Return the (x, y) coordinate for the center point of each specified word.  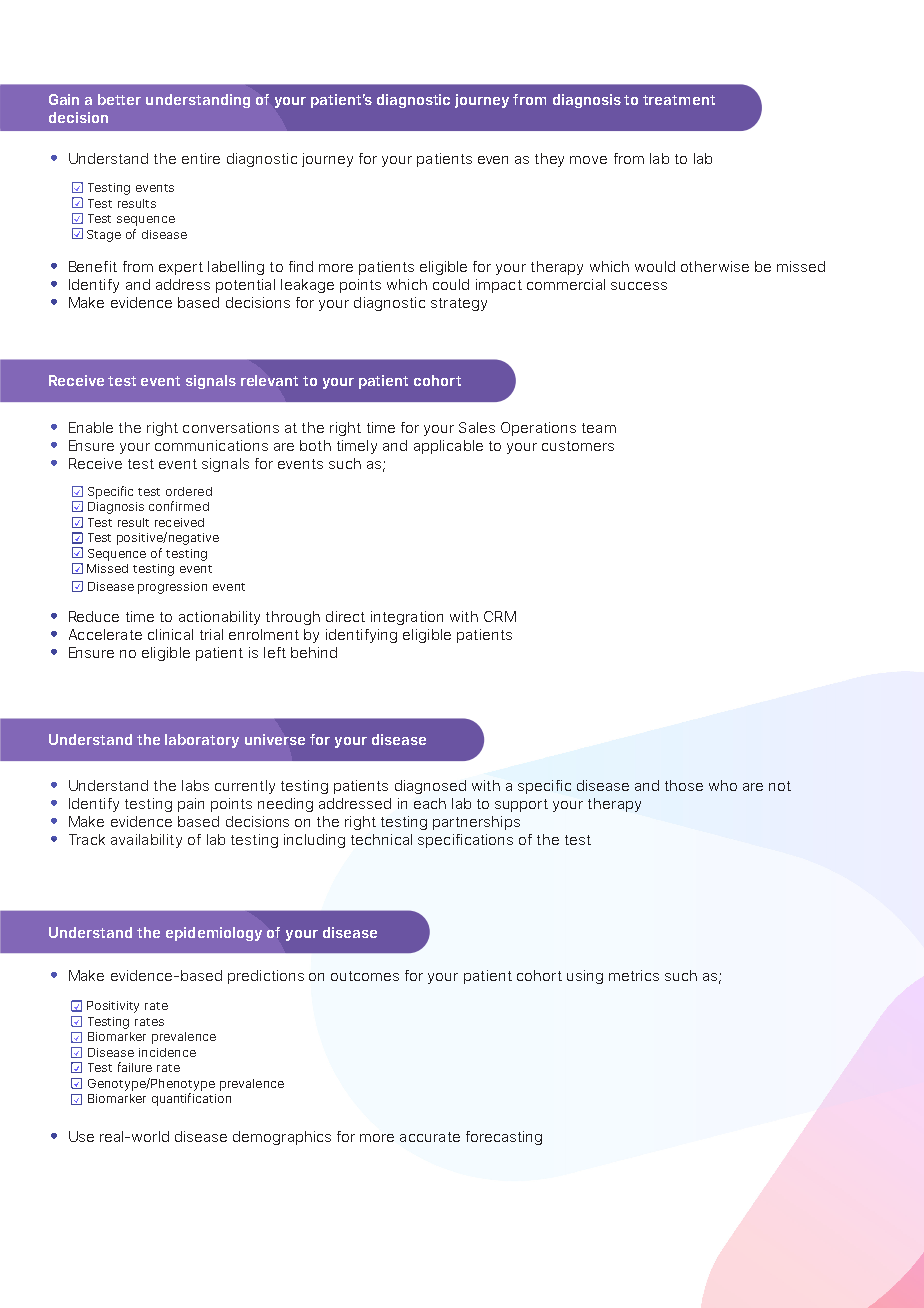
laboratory (202, 741)
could (451, 284)
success (639, 286)
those (684, 785)
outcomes (365, 976)
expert (181, 268)
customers (578, 446)
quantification (191, 1099)
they (549, 160)
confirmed (179, 506)
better (119, 99)
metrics (634, 975)
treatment (679, 100)
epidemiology (214, 934)
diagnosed (430, 787)
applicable (448, 447)
